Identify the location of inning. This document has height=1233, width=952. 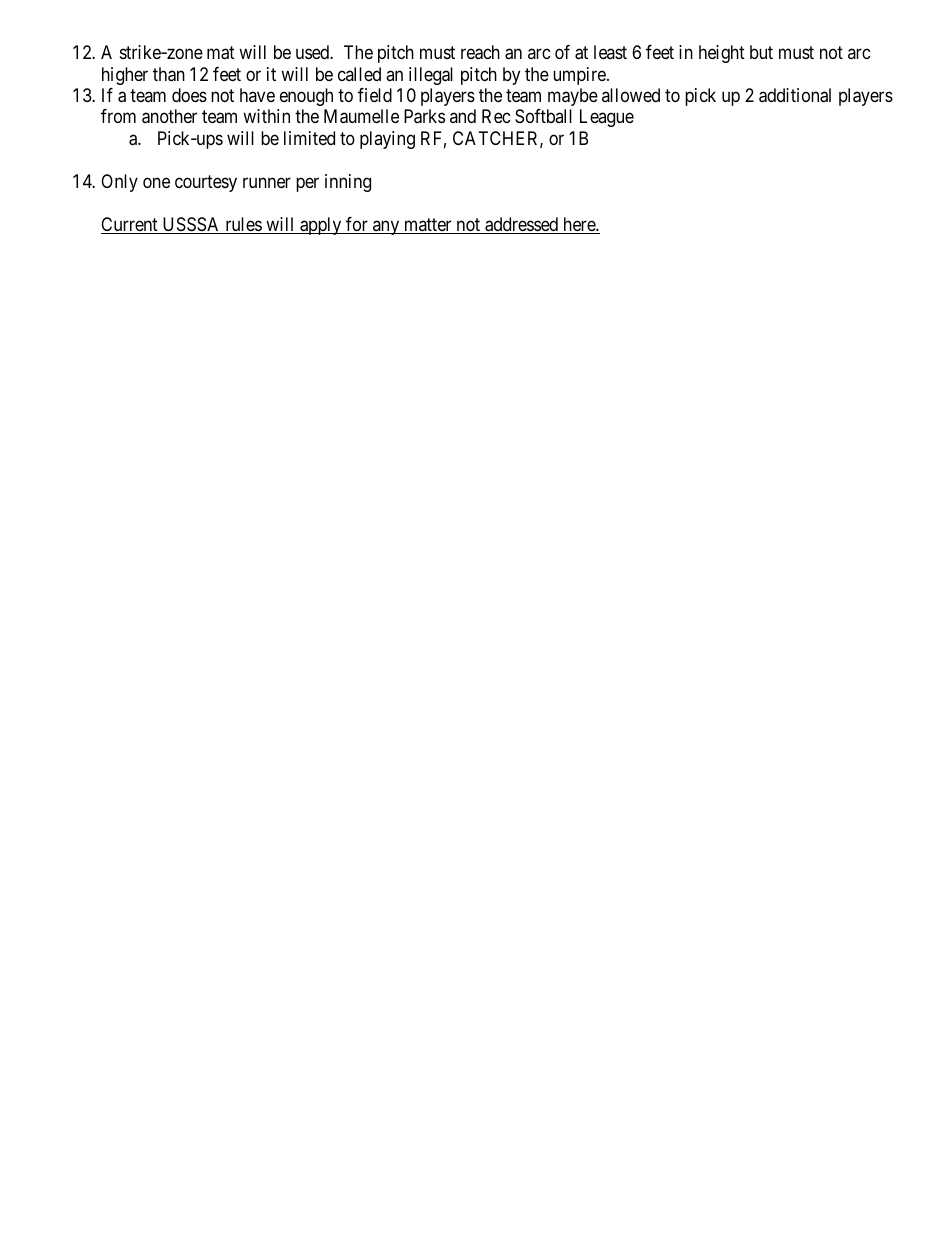
(348, 183).
